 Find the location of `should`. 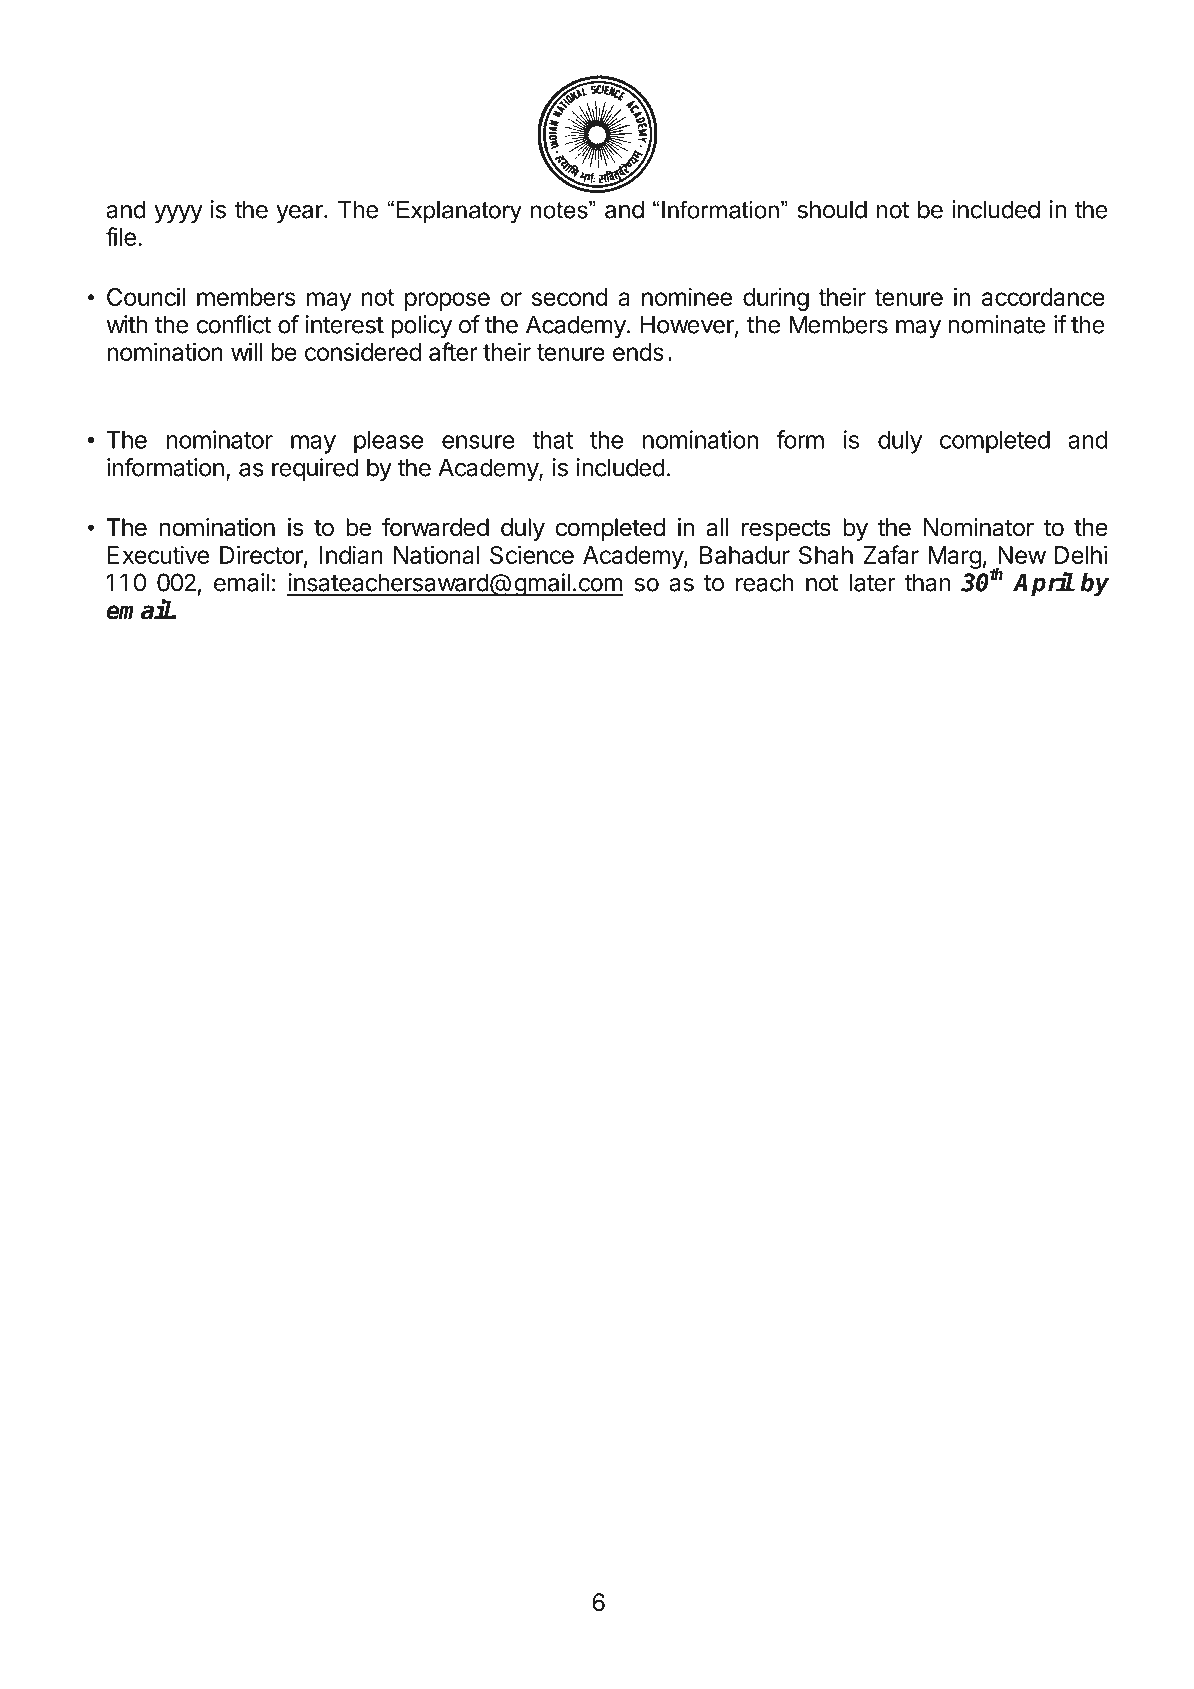

should is located at coordinates (832, 209).
